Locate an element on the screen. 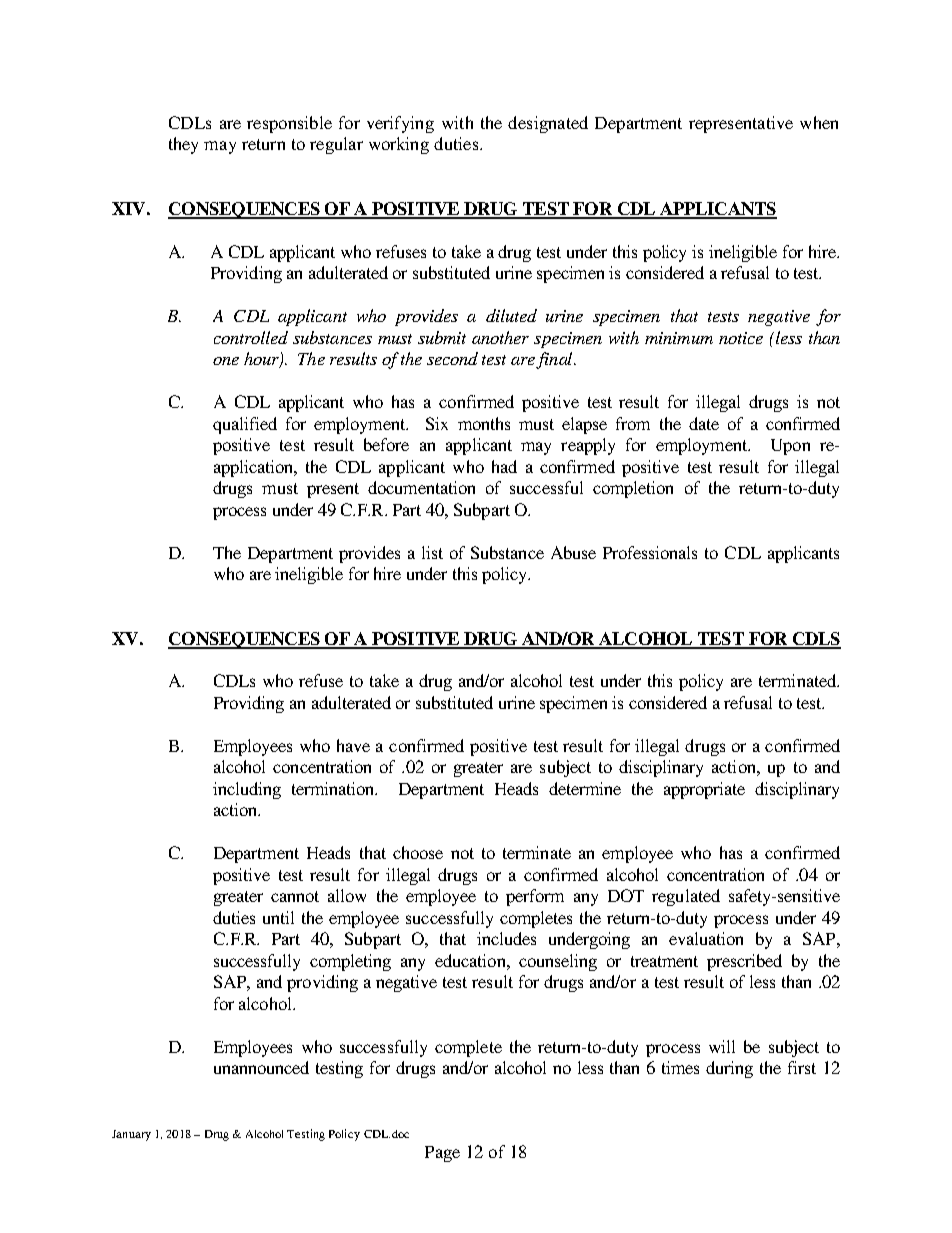  including is located at coordinates (247, 790).
